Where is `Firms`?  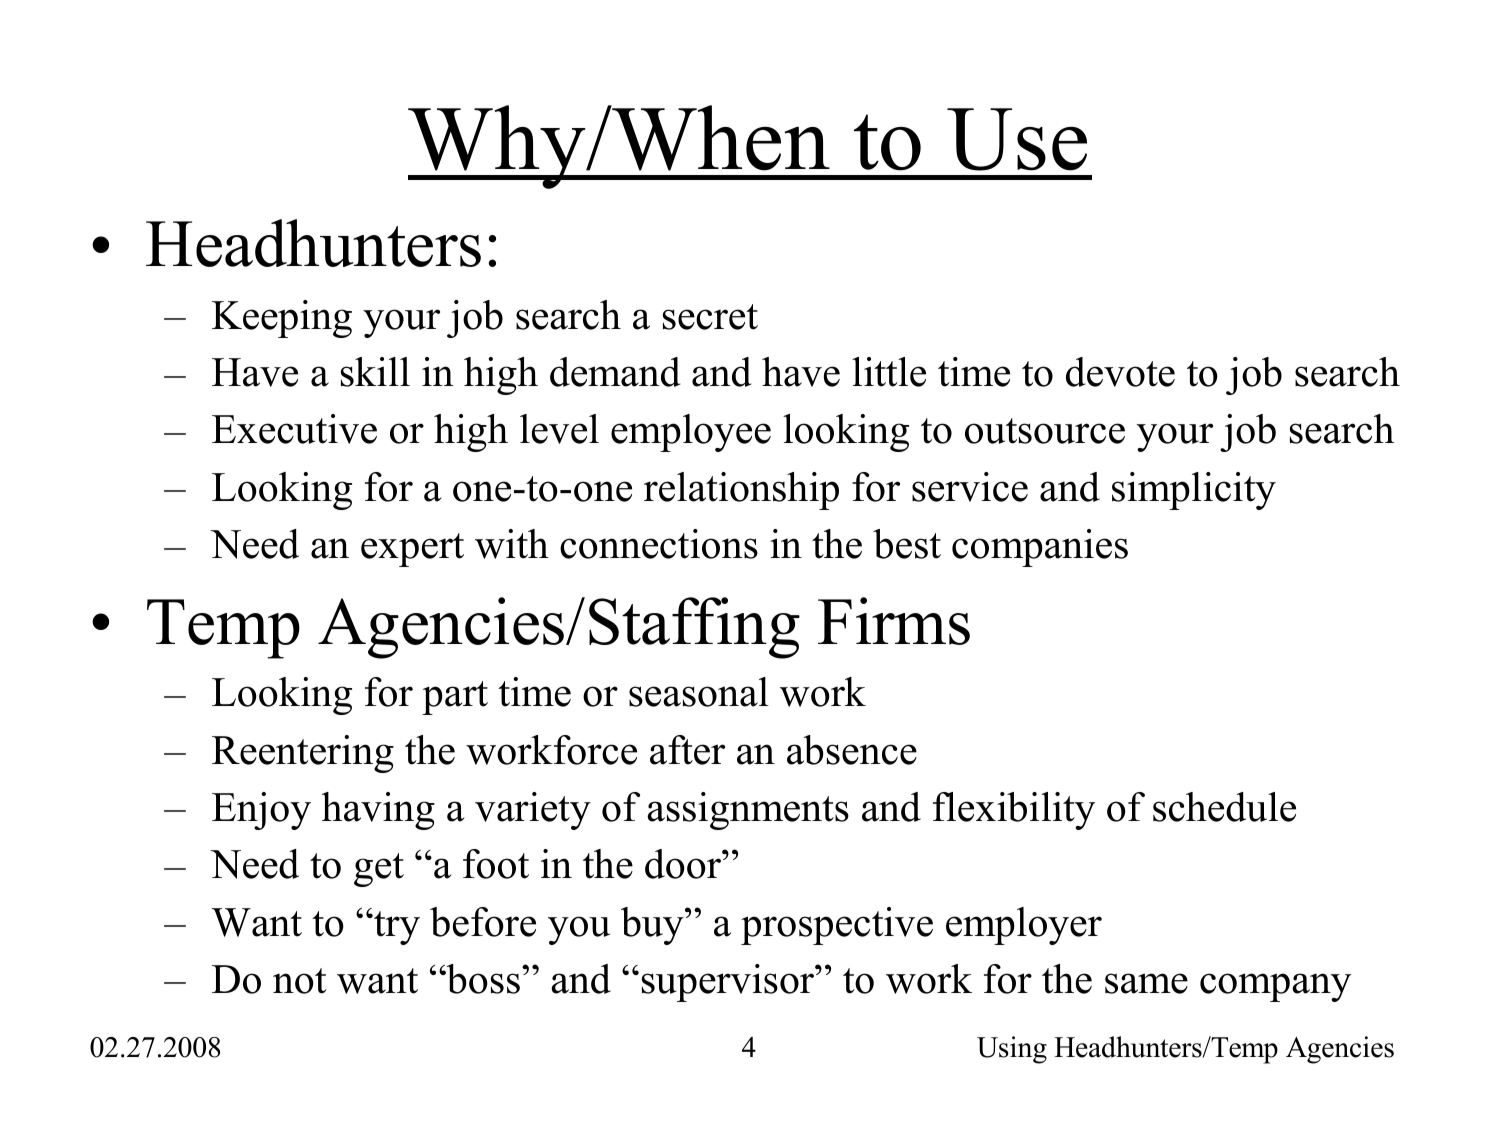
Firms is located at coordinates (894, 621).
